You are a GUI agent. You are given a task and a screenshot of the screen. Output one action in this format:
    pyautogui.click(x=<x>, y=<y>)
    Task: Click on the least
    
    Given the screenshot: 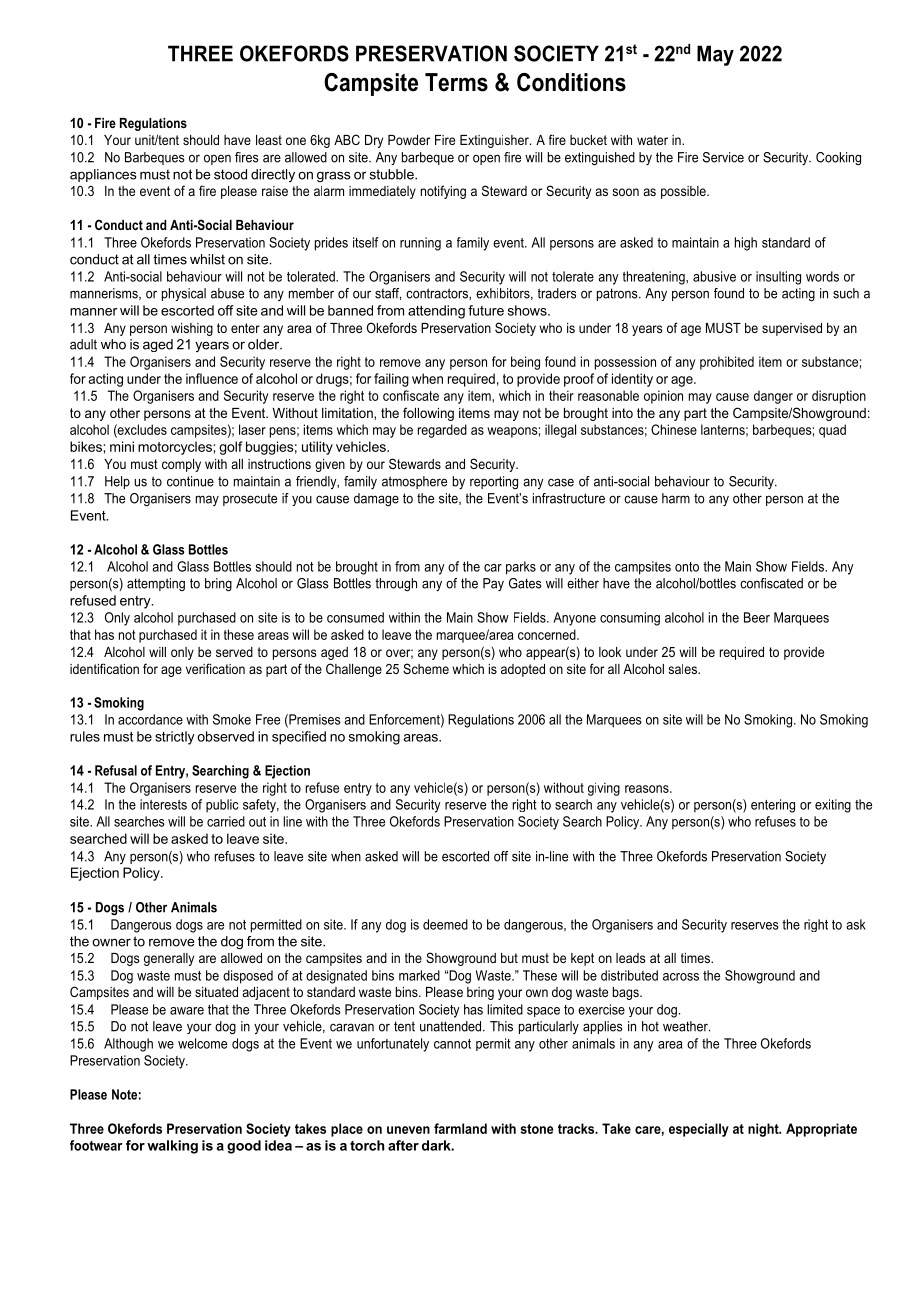 What is the action you would take?
    pyautogui.click(x=269, y=140)
